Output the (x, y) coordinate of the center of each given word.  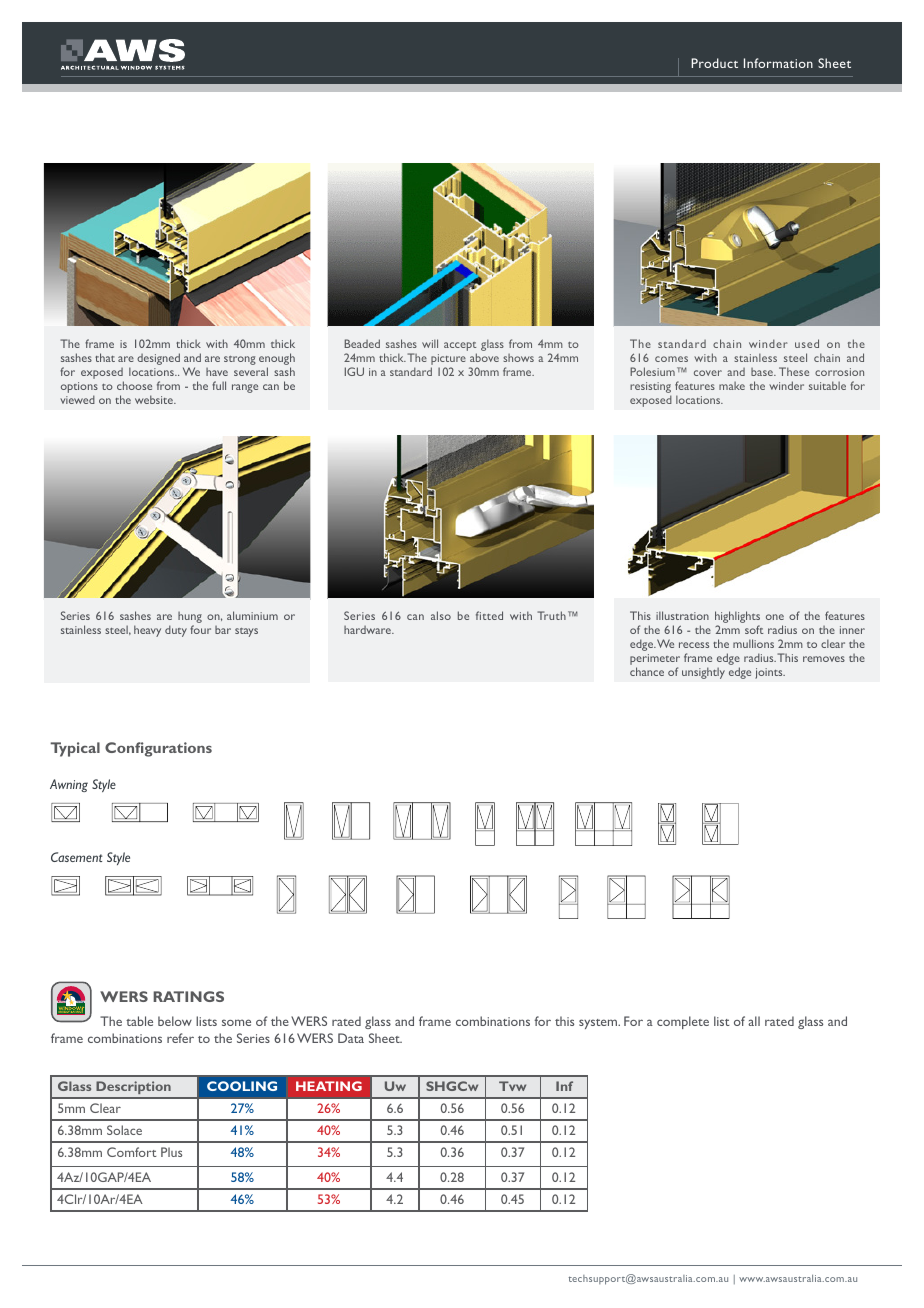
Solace (124, 1130)
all (754, 1021)
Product (714, 63)
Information (778, 63)
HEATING (329, 1086)
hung (190, 619)
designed (158, 359)
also (441, 615)
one (775, 617)
